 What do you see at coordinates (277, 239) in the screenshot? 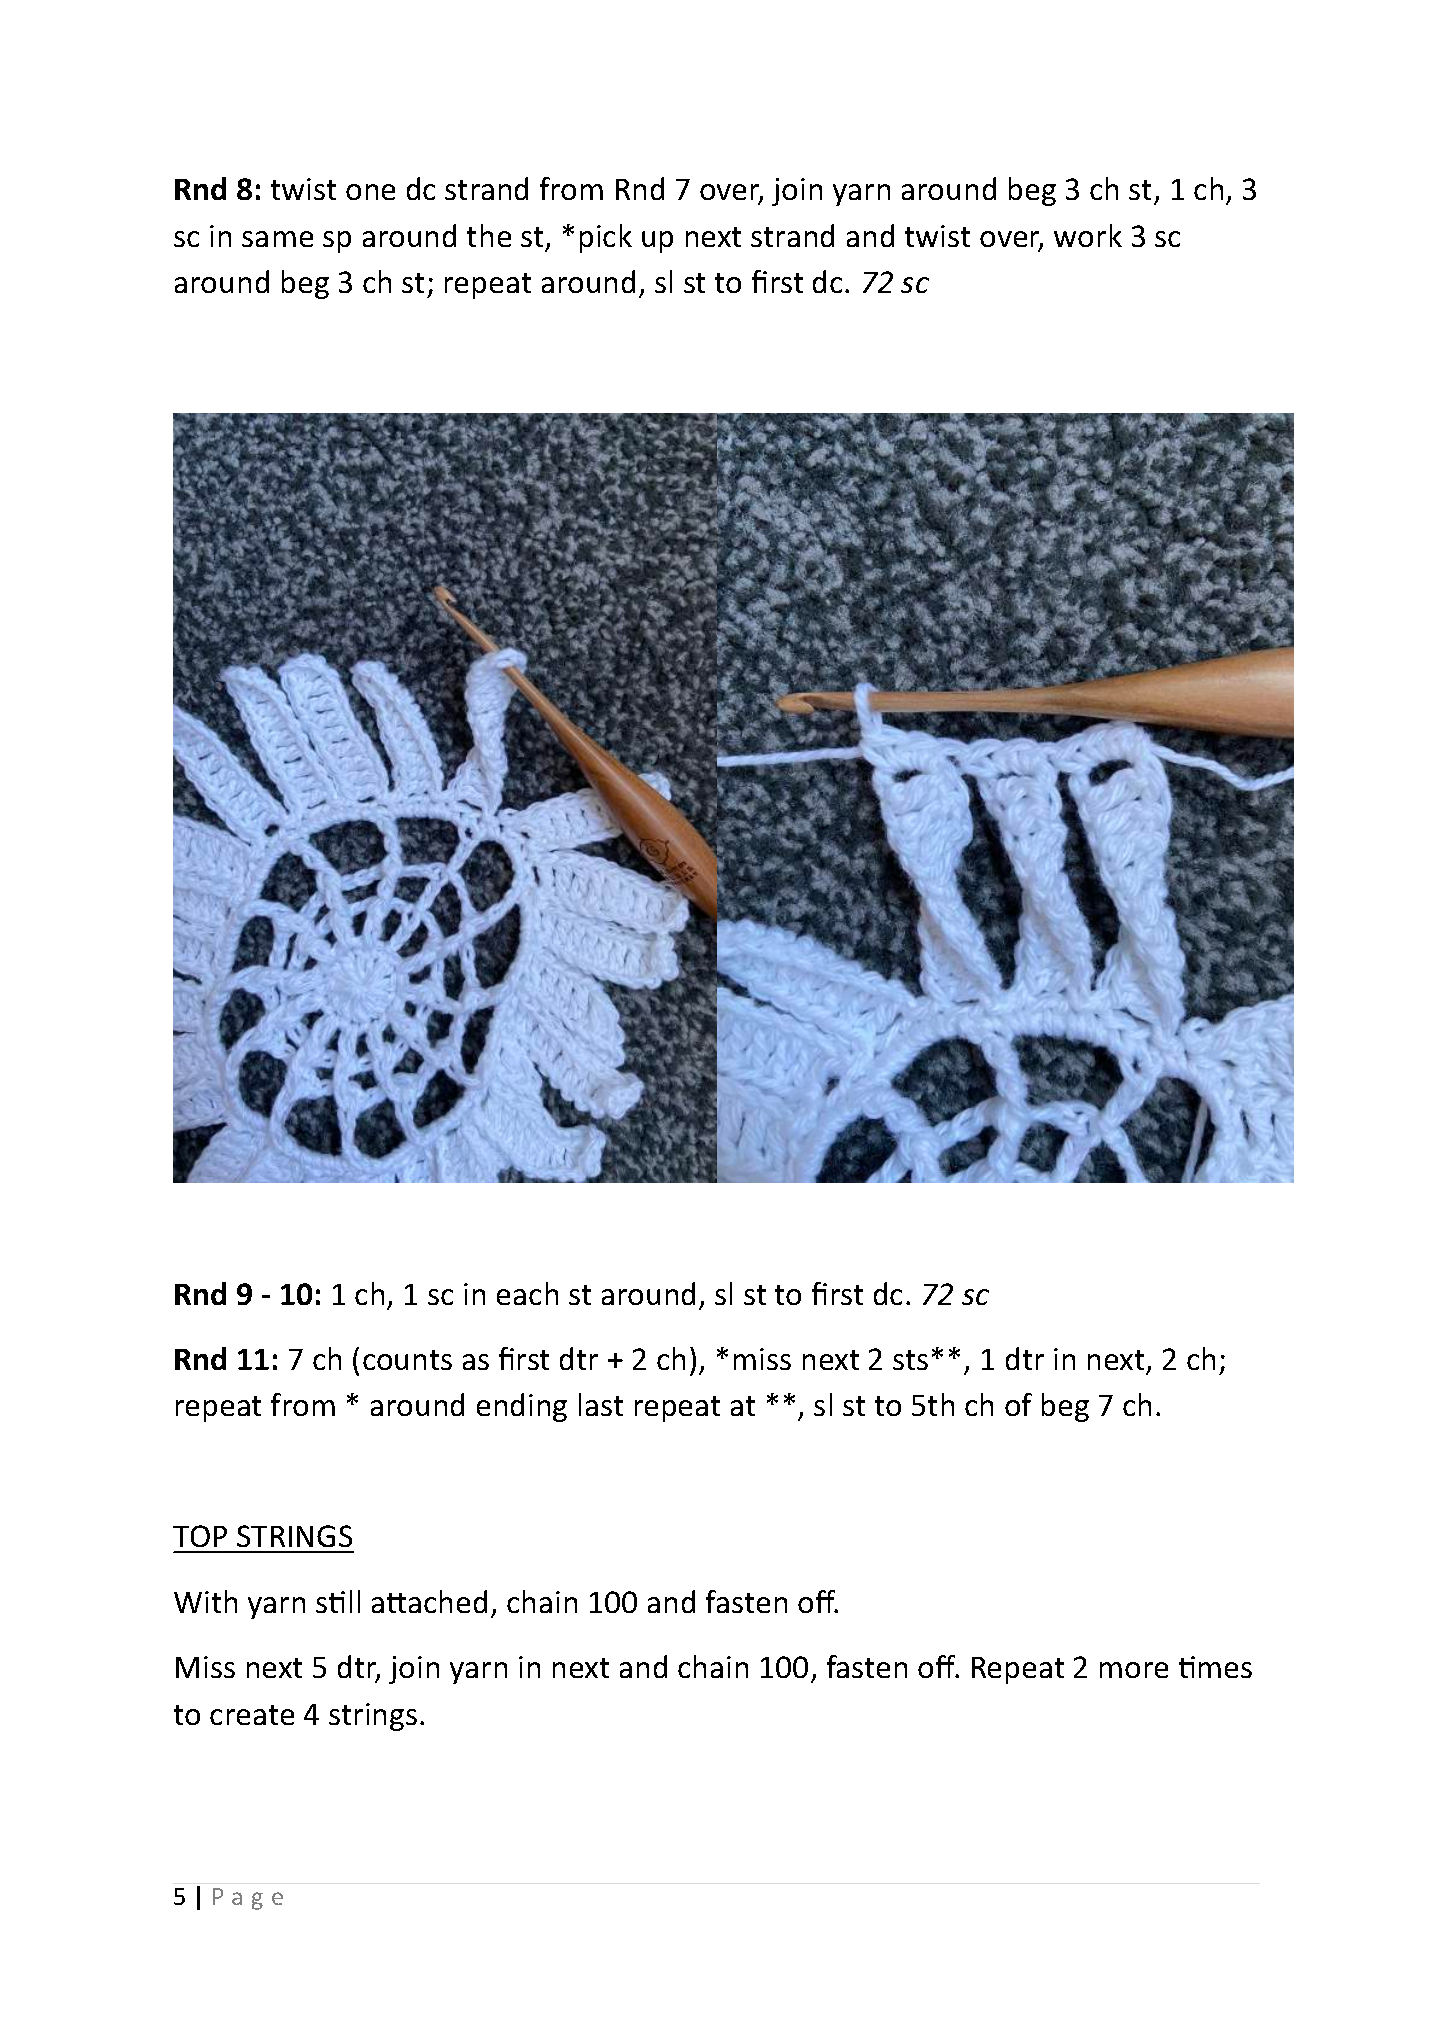
I see `same` at bounding box center [277, 239].
